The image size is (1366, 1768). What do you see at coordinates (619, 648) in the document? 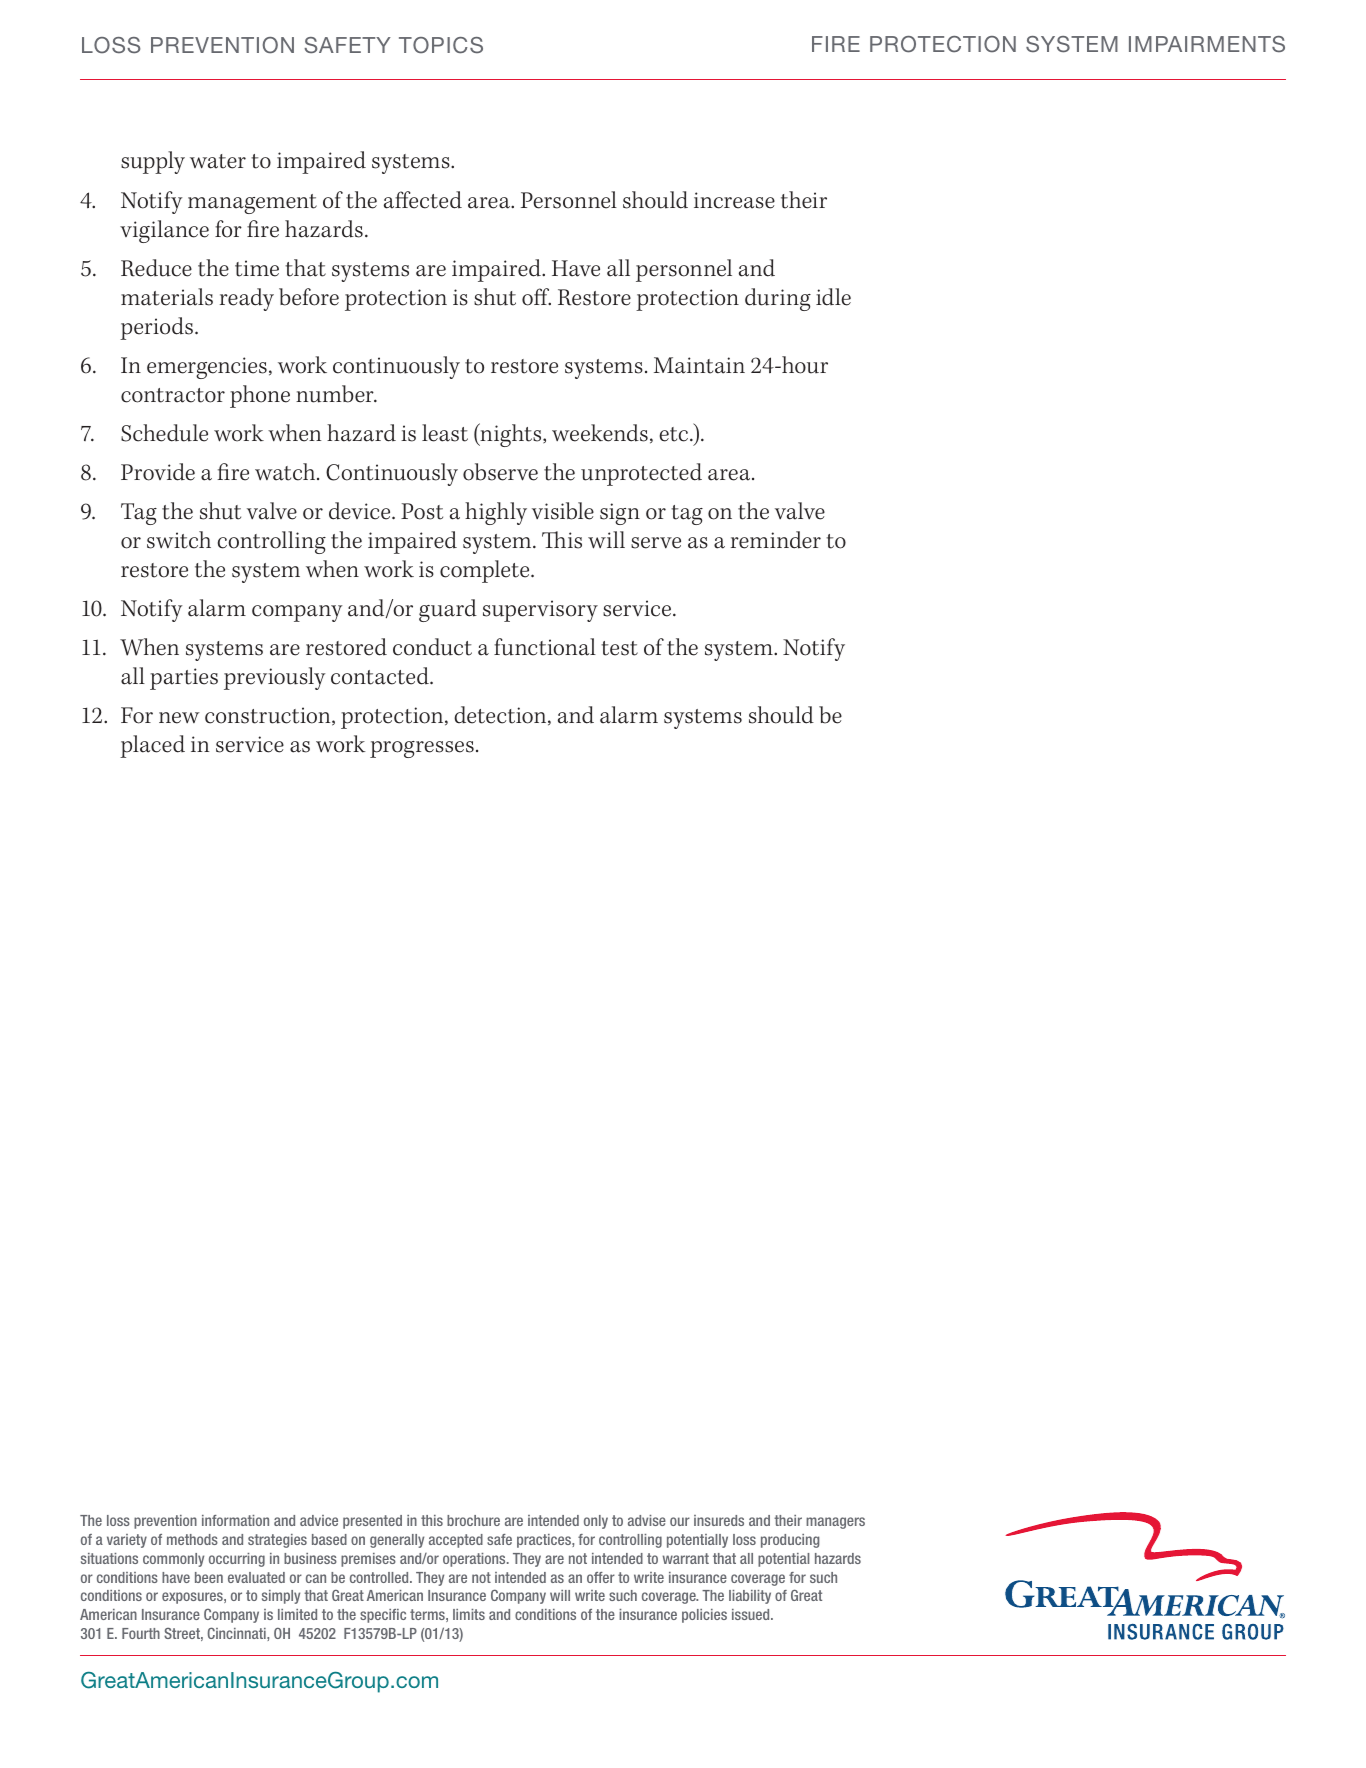
I see `test` at bounding box center [619, 648].
